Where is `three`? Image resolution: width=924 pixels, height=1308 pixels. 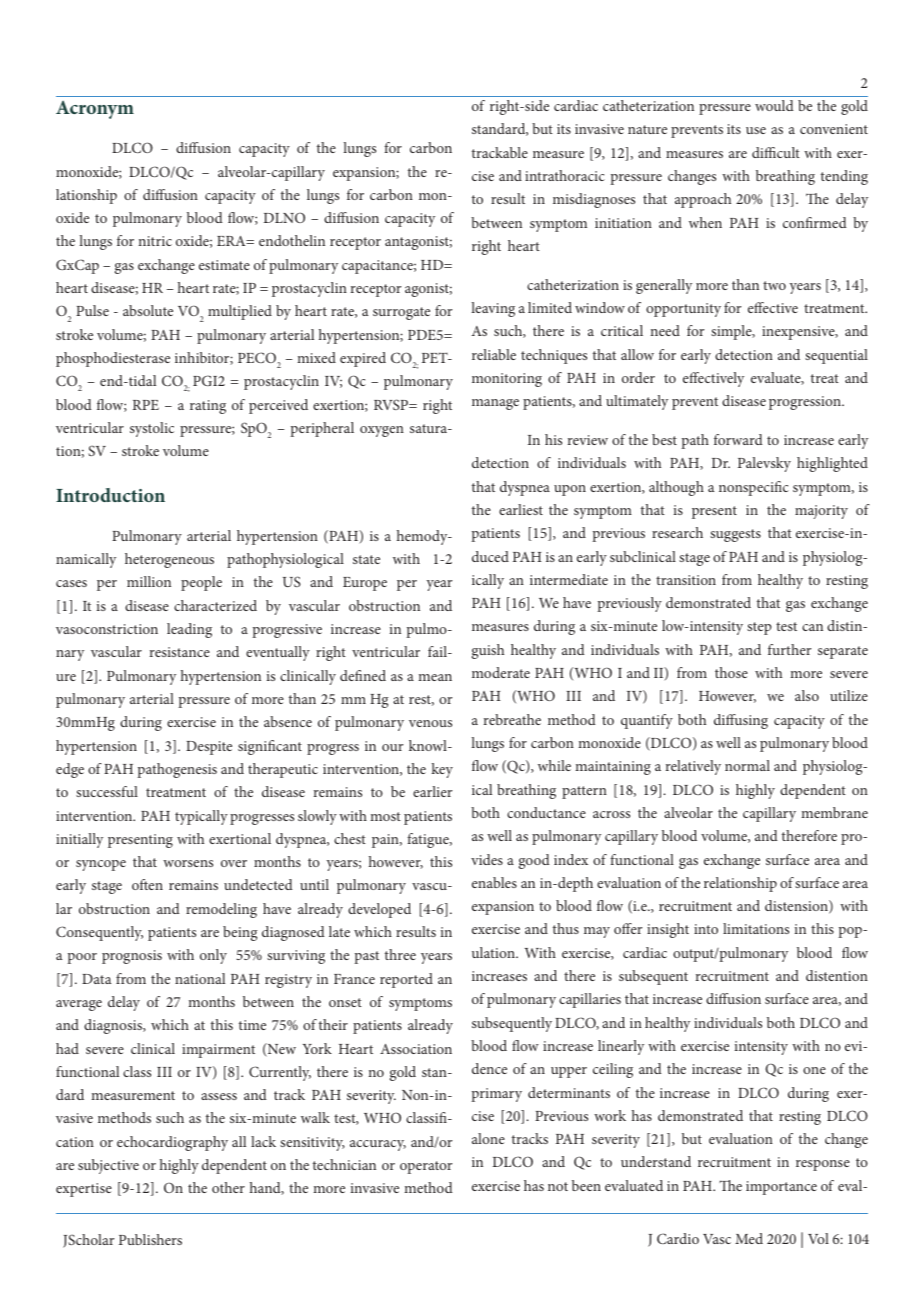 three is located at coordinates (400, 954).
